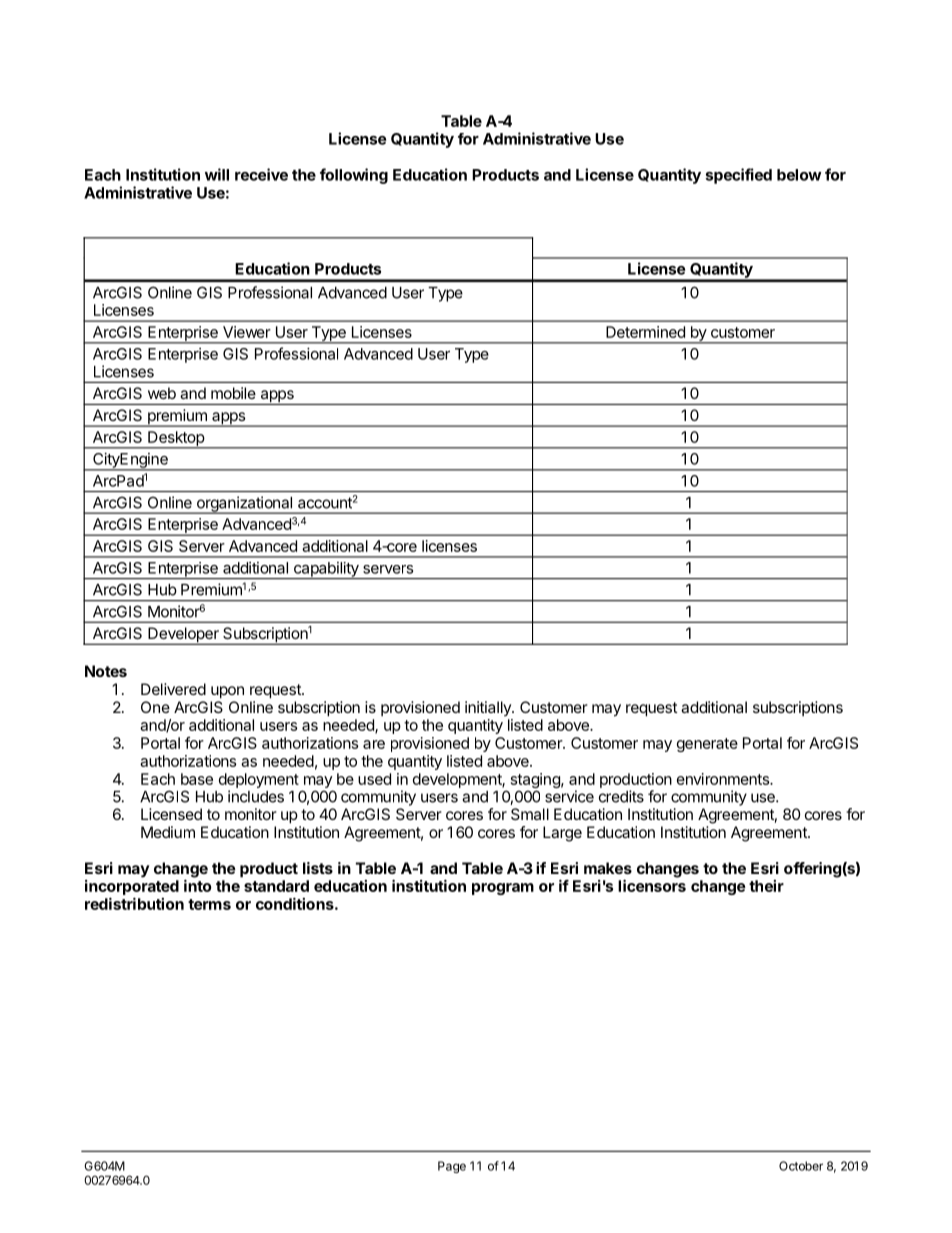  What do you see at coordinates (489, 708) in the screenshot?
I see `initially` at bounding box center [489, 708].
